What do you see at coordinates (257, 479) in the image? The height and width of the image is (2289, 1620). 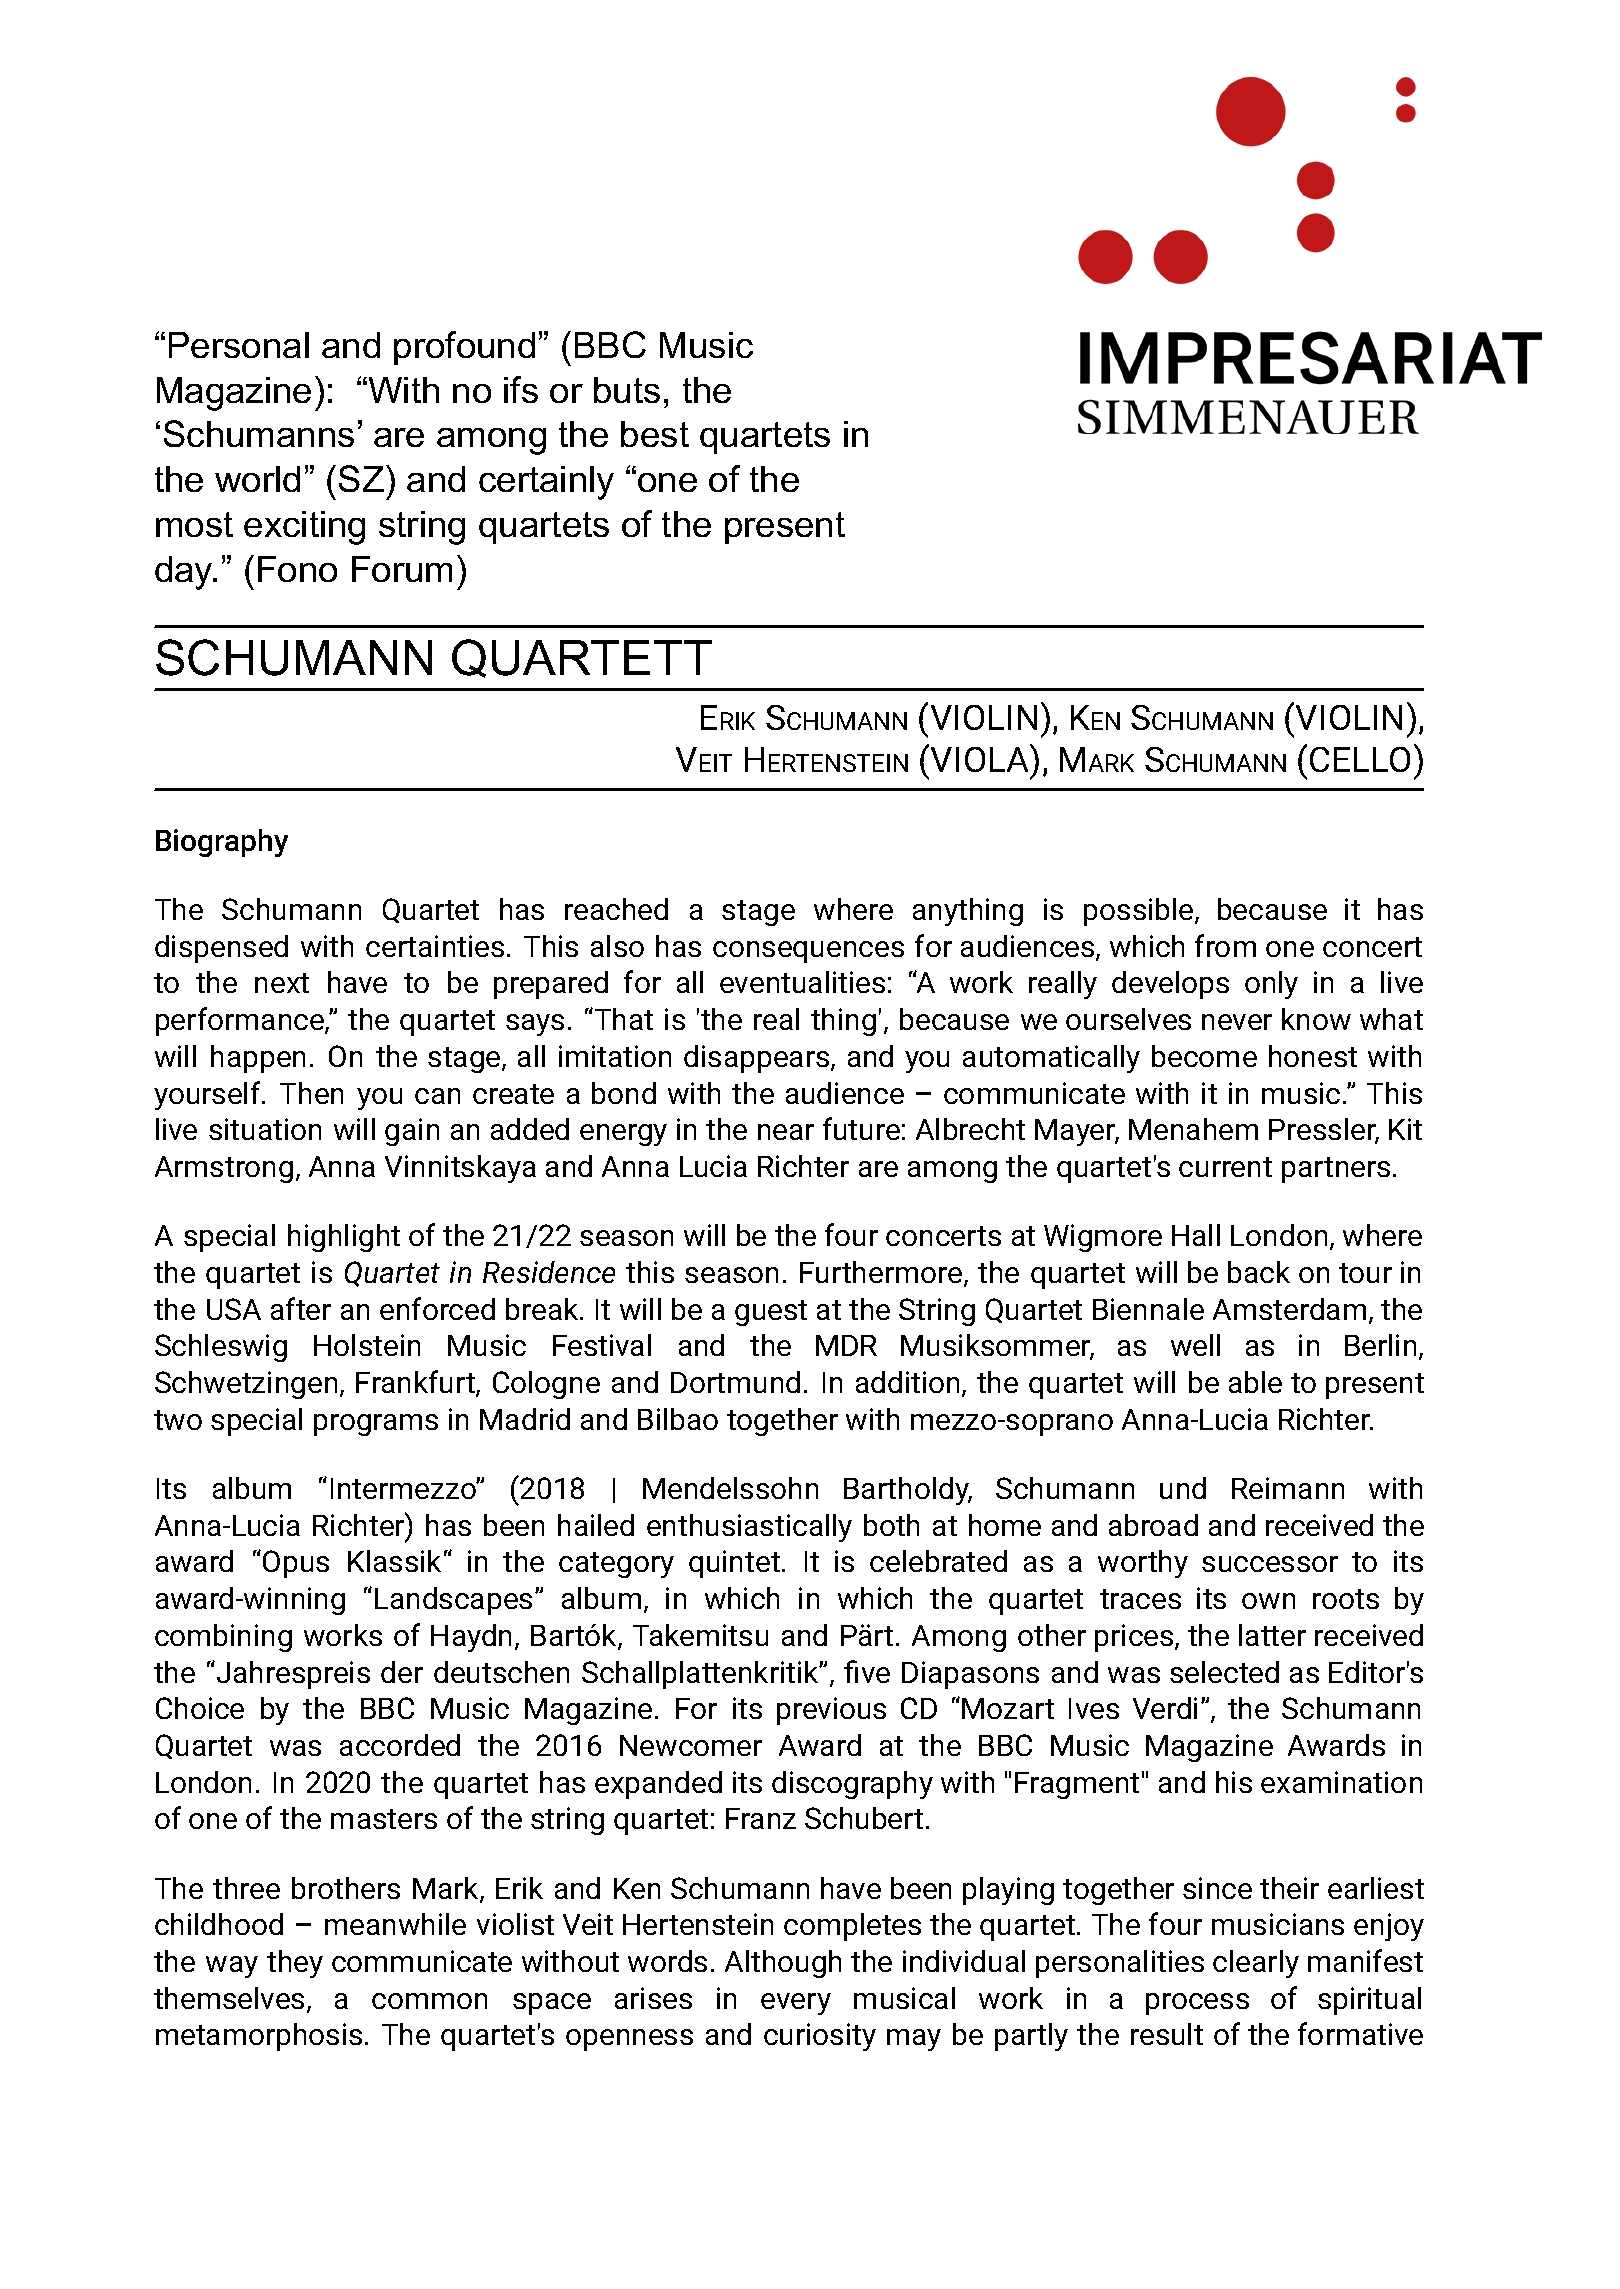 I see `world` at bounding box center [257, 479].
